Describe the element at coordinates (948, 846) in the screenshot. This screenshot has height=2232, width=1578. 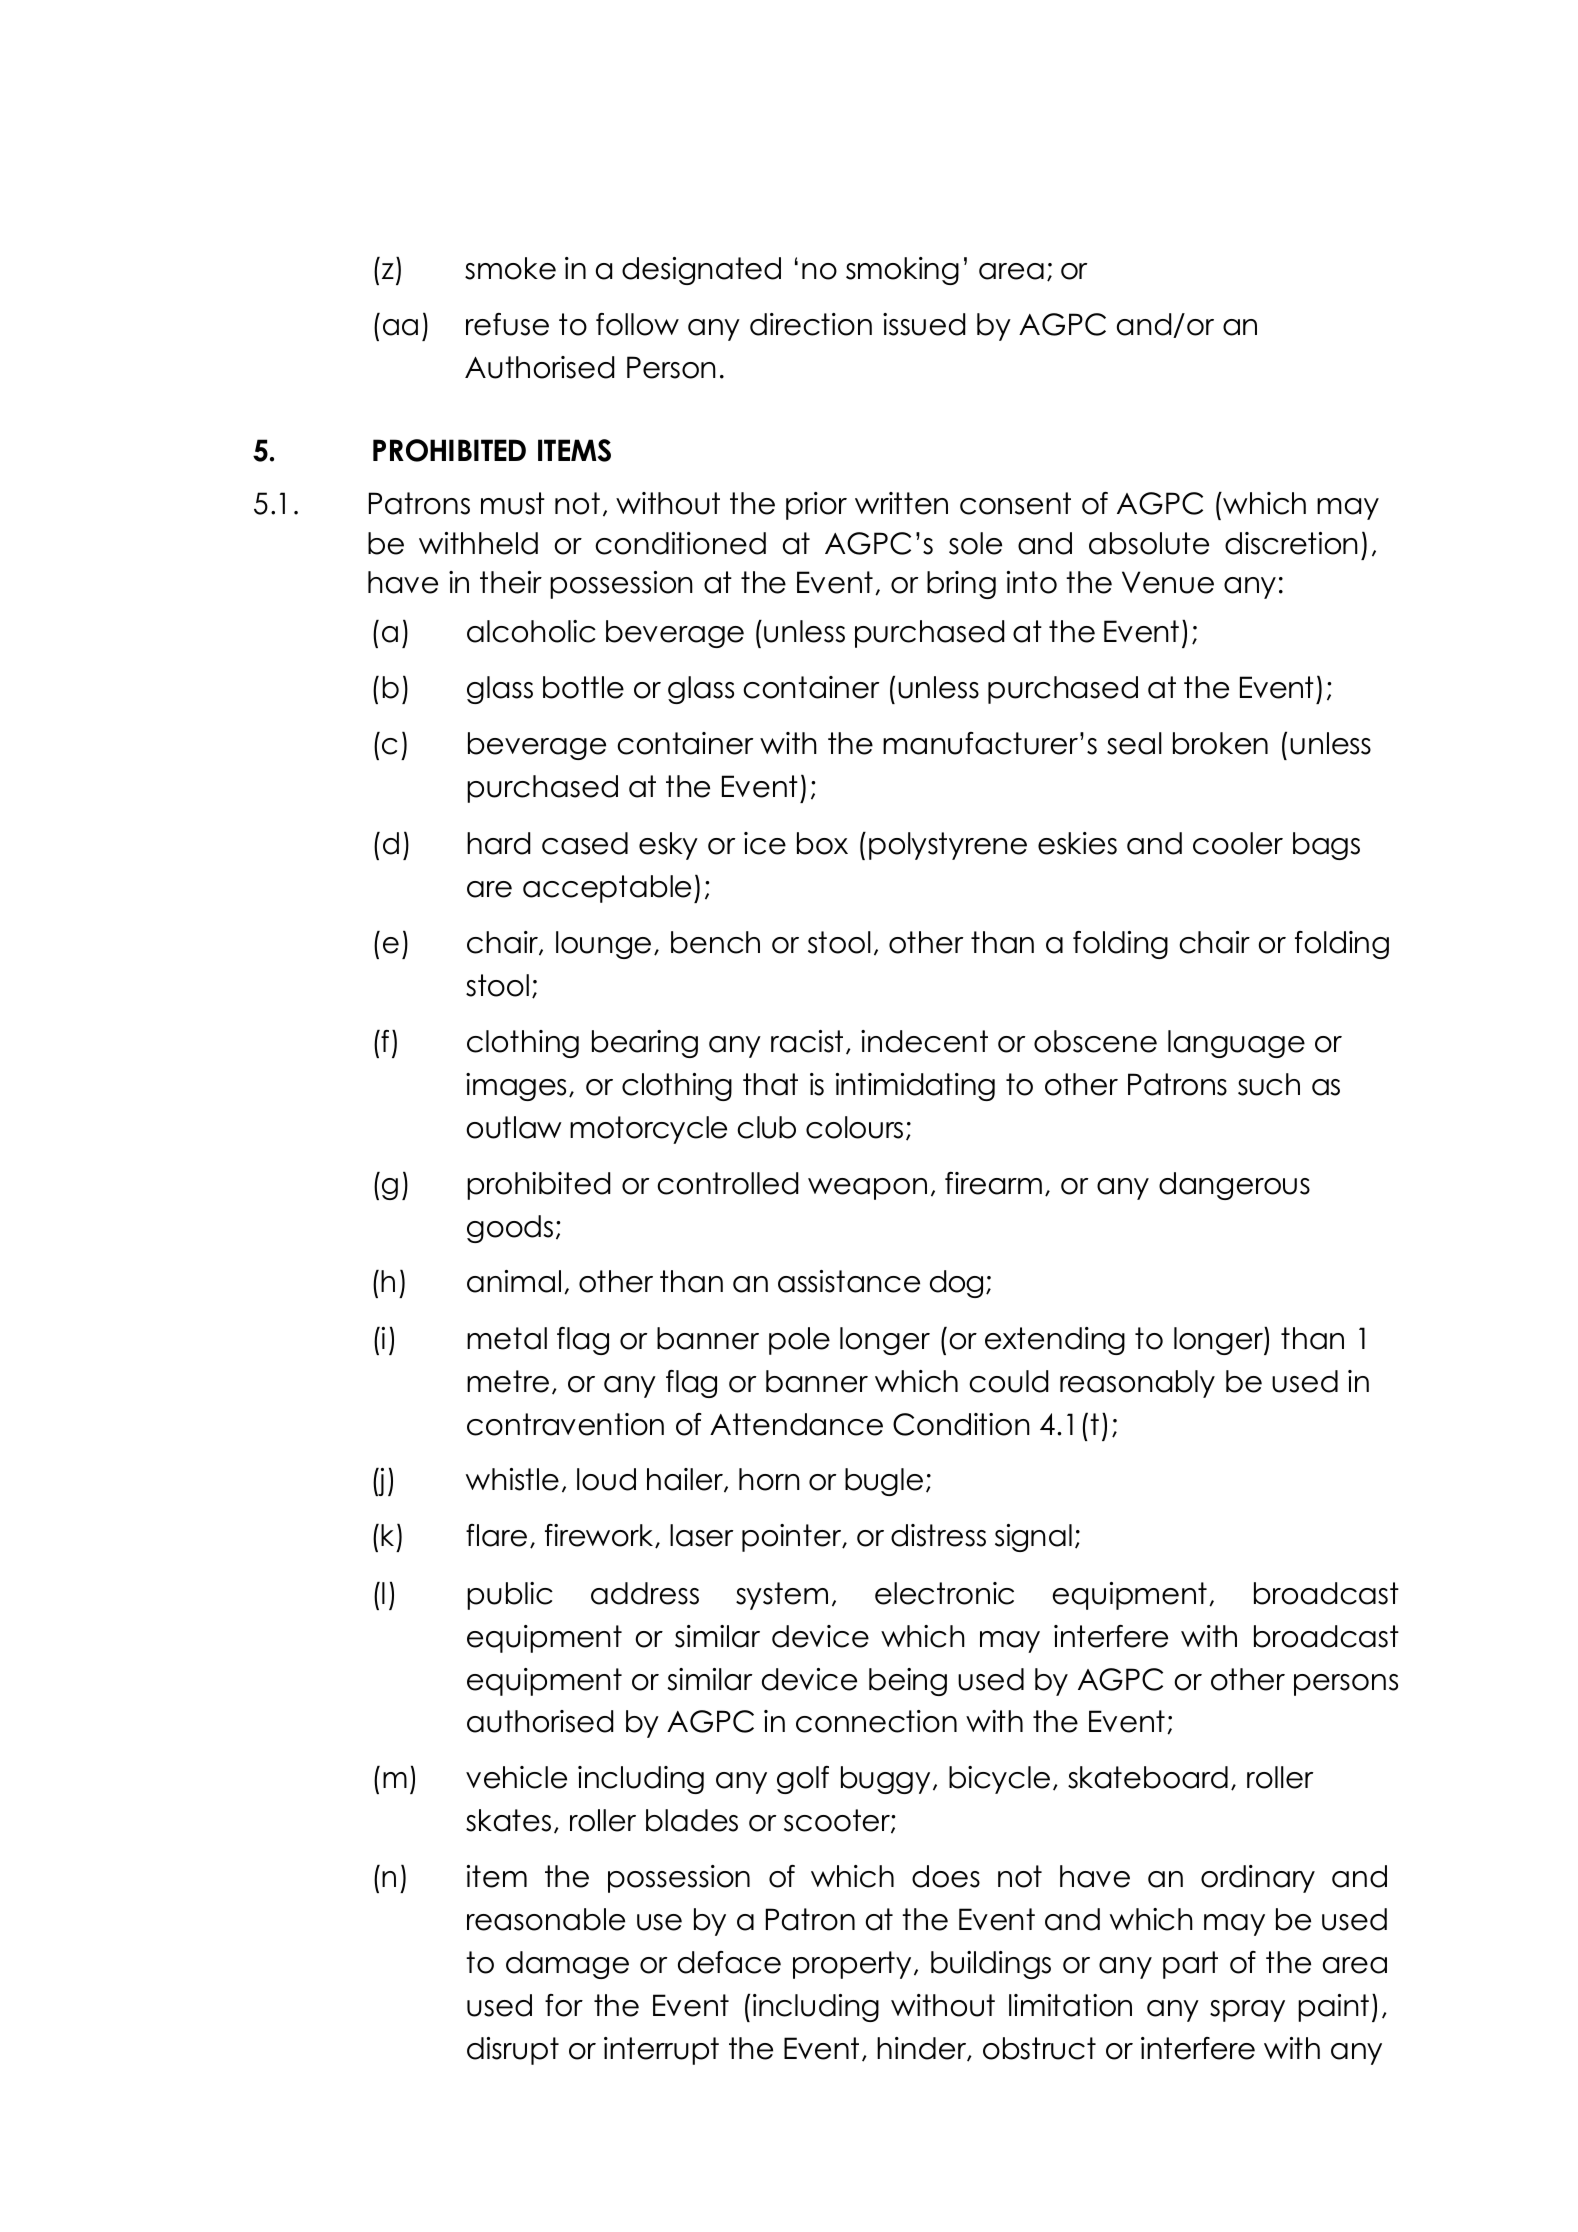
I see `polystyrene` at that location.
